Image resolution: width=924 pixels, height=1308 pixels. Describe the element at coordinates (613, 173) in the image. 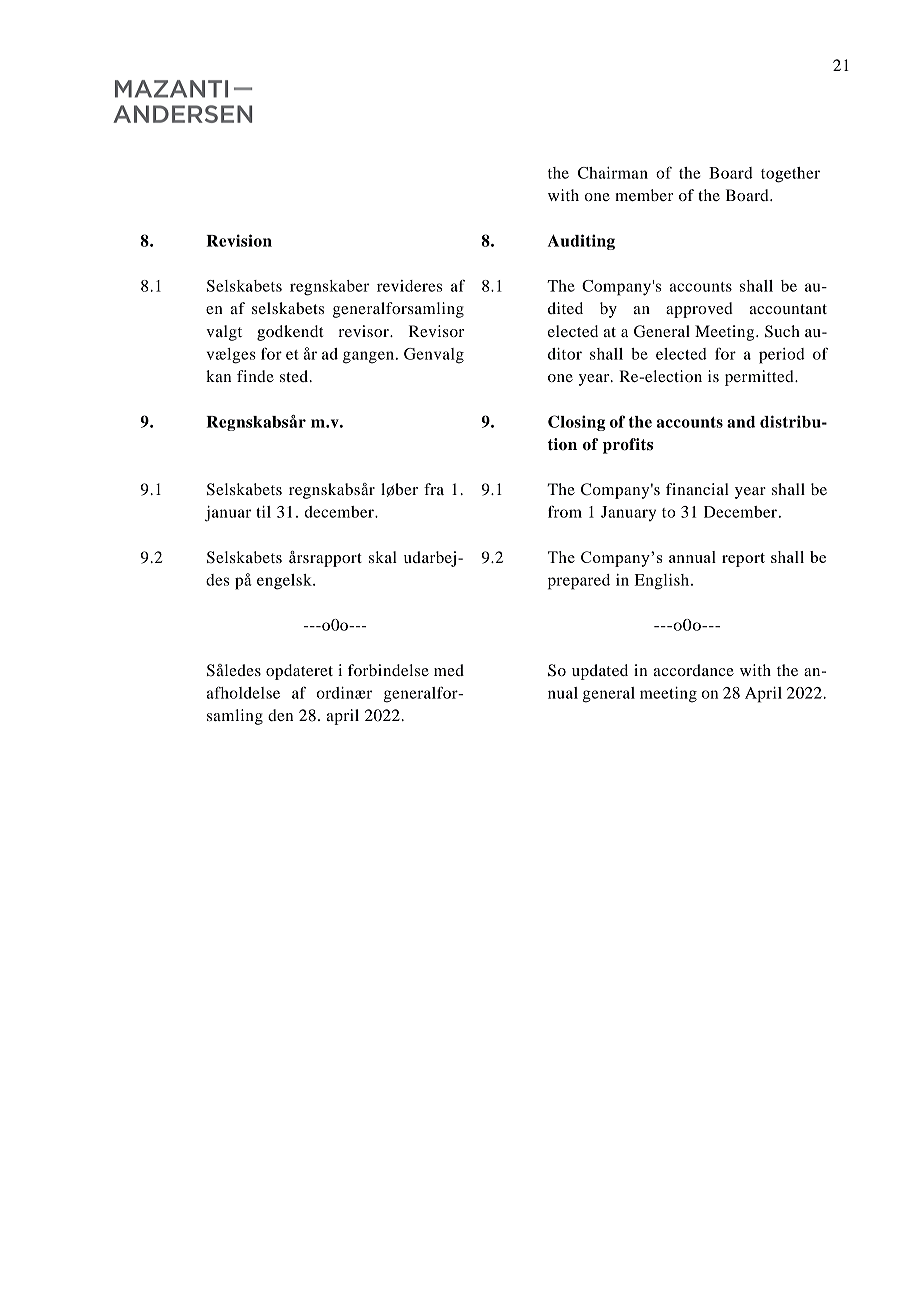

I see `Chairman` at that location.
